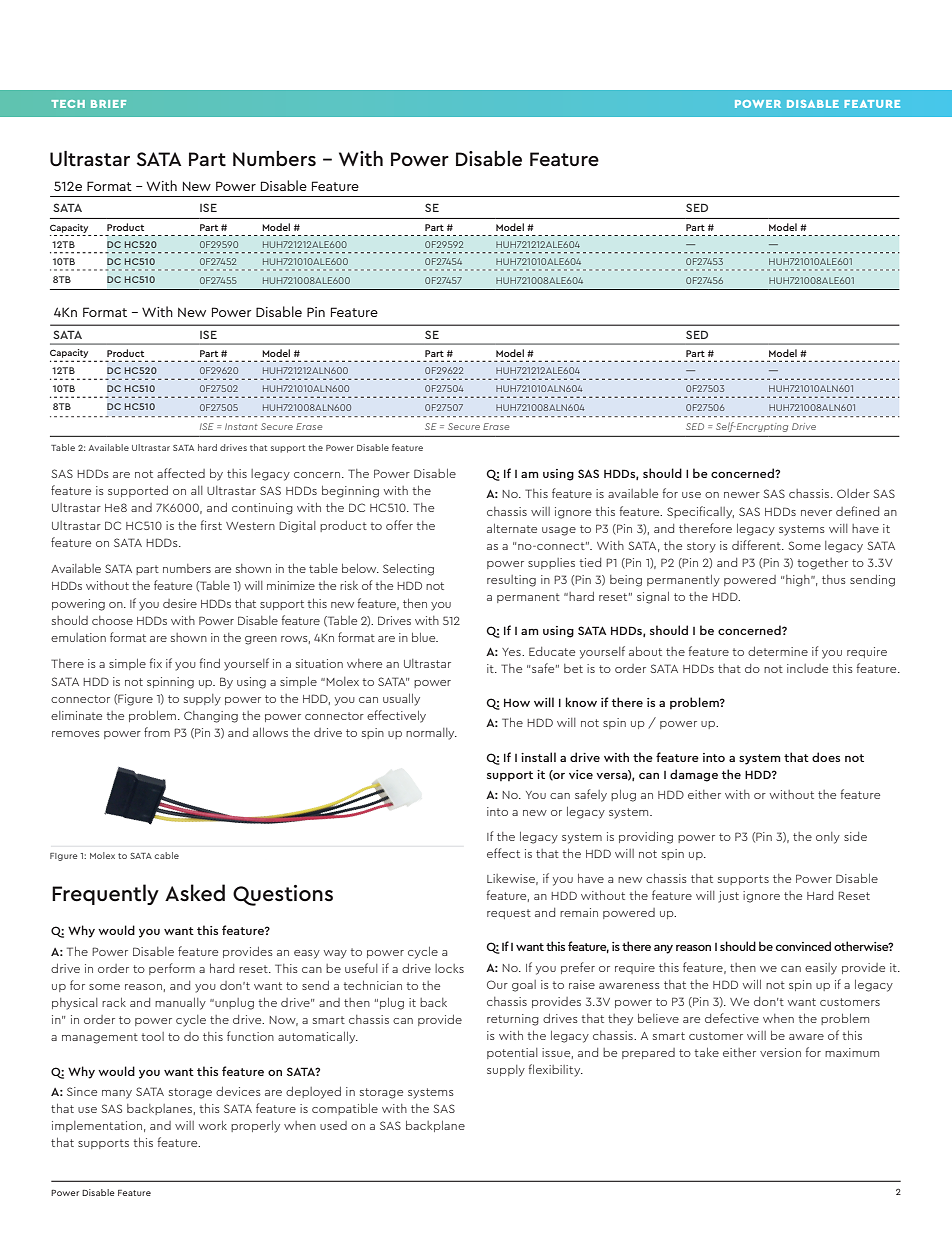 The width and height of the screenshot is (952, 1233). Describe the element at coordinates (425, 637) in the screenshot. I see `blue` at that location.
